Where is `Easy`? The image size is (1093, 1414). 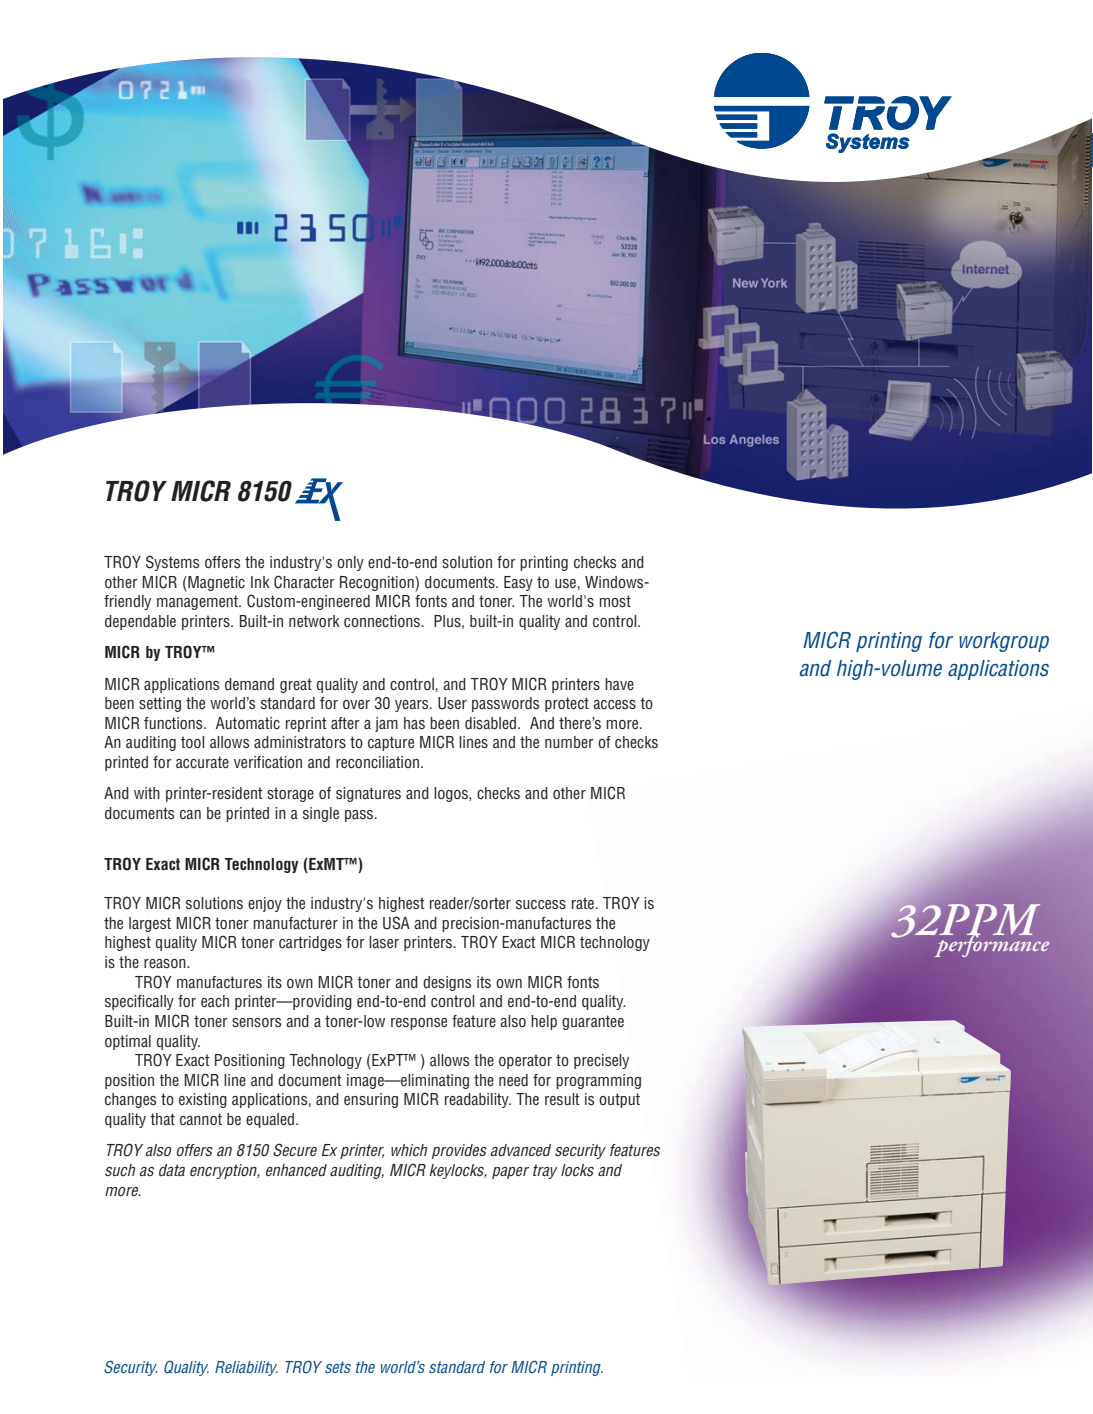 Easy is located at coordinates (518, 583).
